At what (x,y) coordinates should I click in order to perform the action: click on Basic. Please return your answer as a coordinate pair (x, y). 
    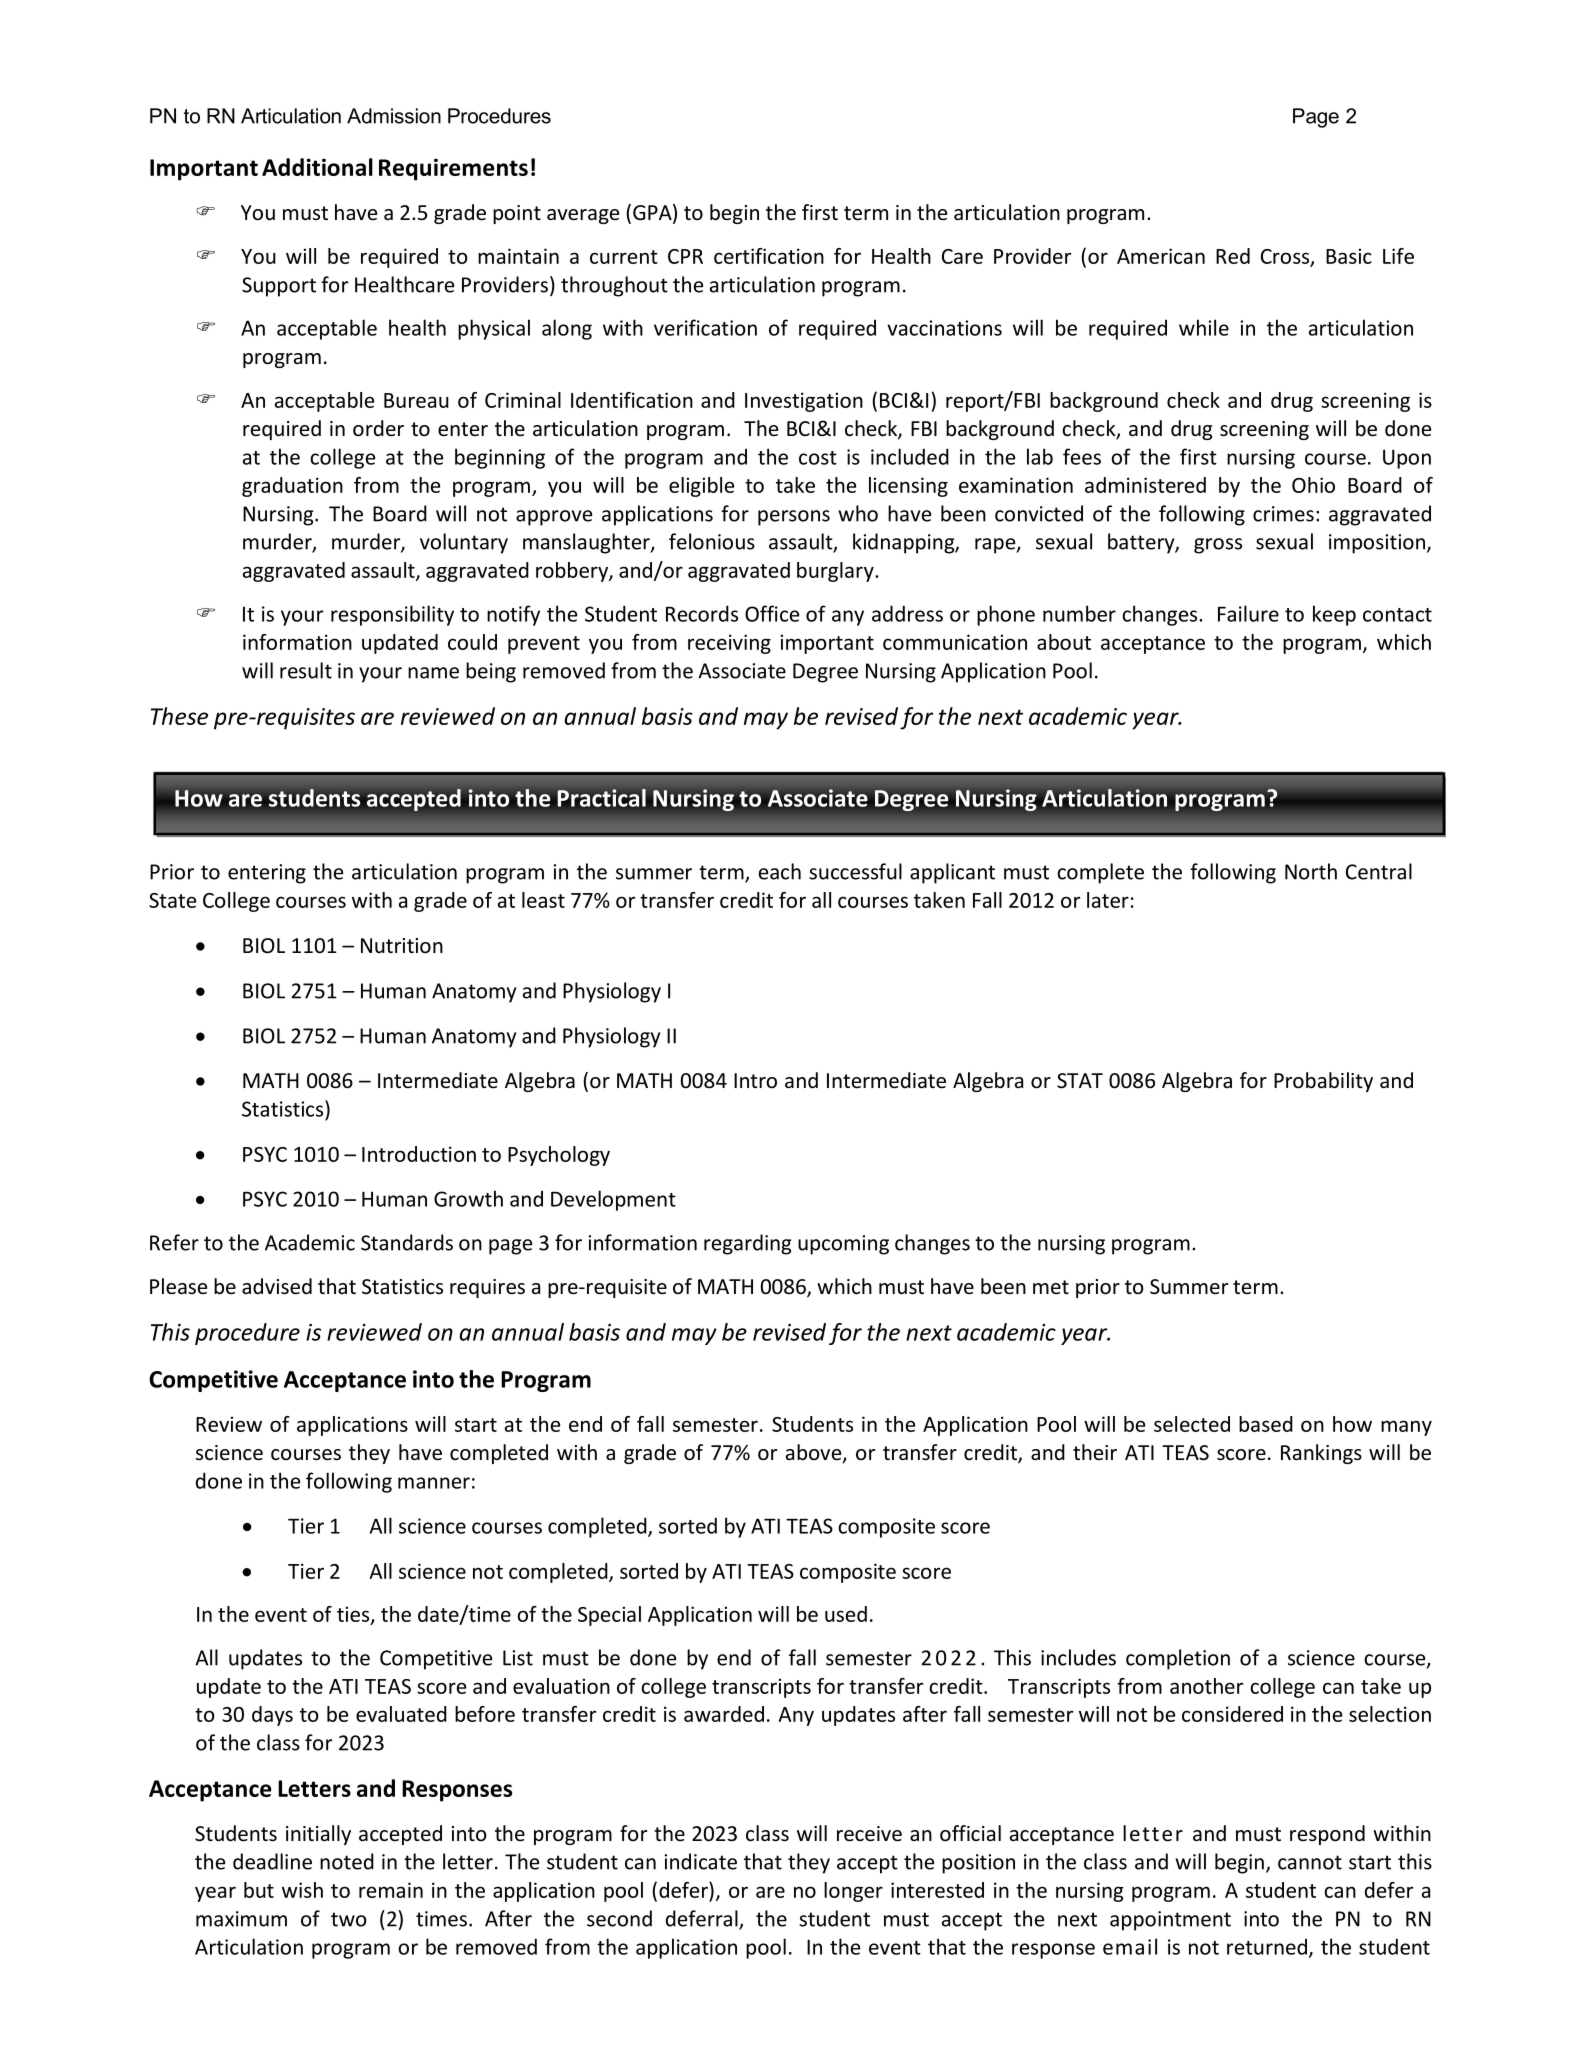
    Looking at the image, I should click on (1349, 256).
